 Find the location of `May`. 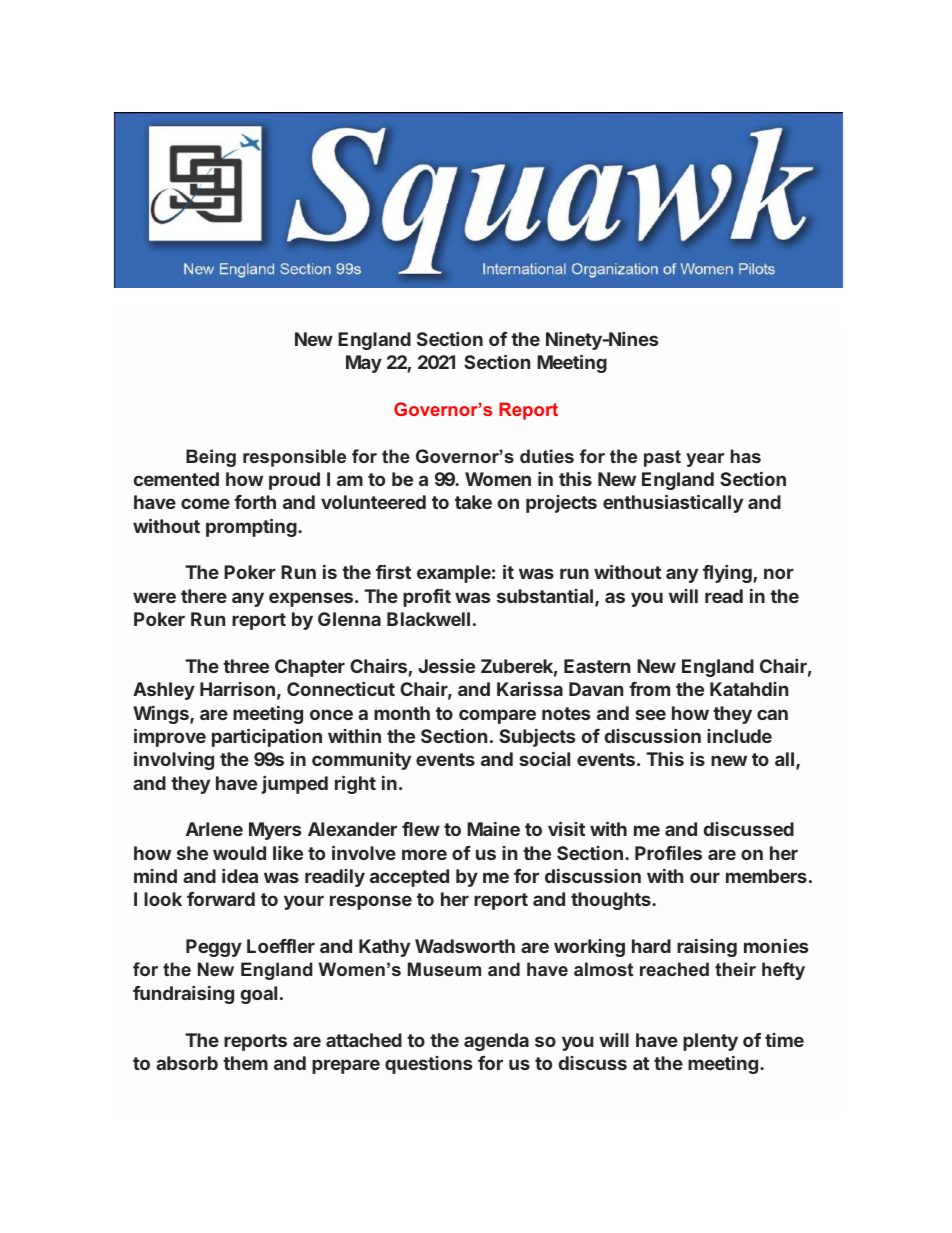

May is located at coordinates (364, 364).
